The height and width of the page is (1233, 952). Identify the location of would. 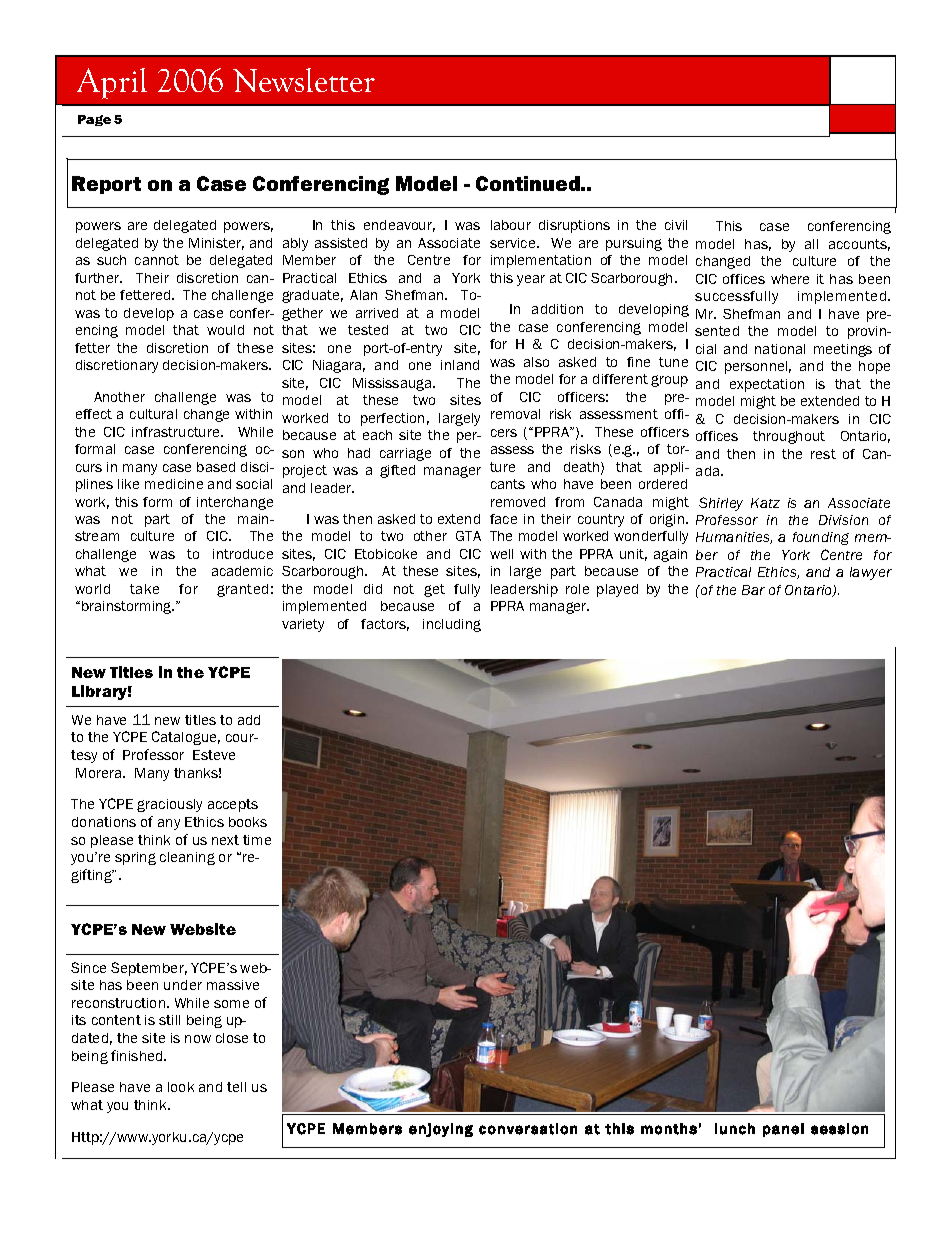
(225, 330).
